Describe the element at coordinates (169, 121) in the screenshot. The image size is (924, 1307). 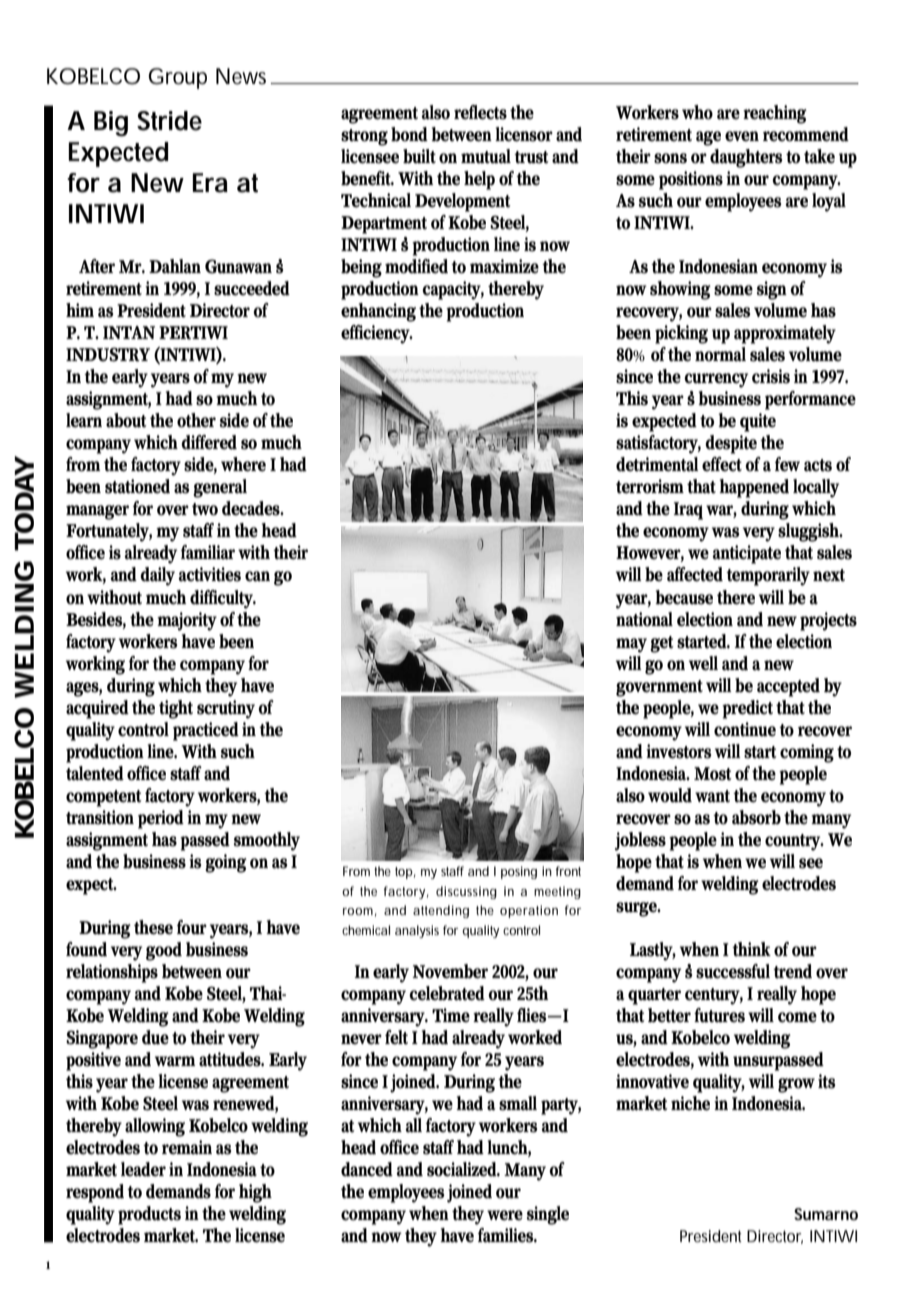
I see `Stride` at that location.
